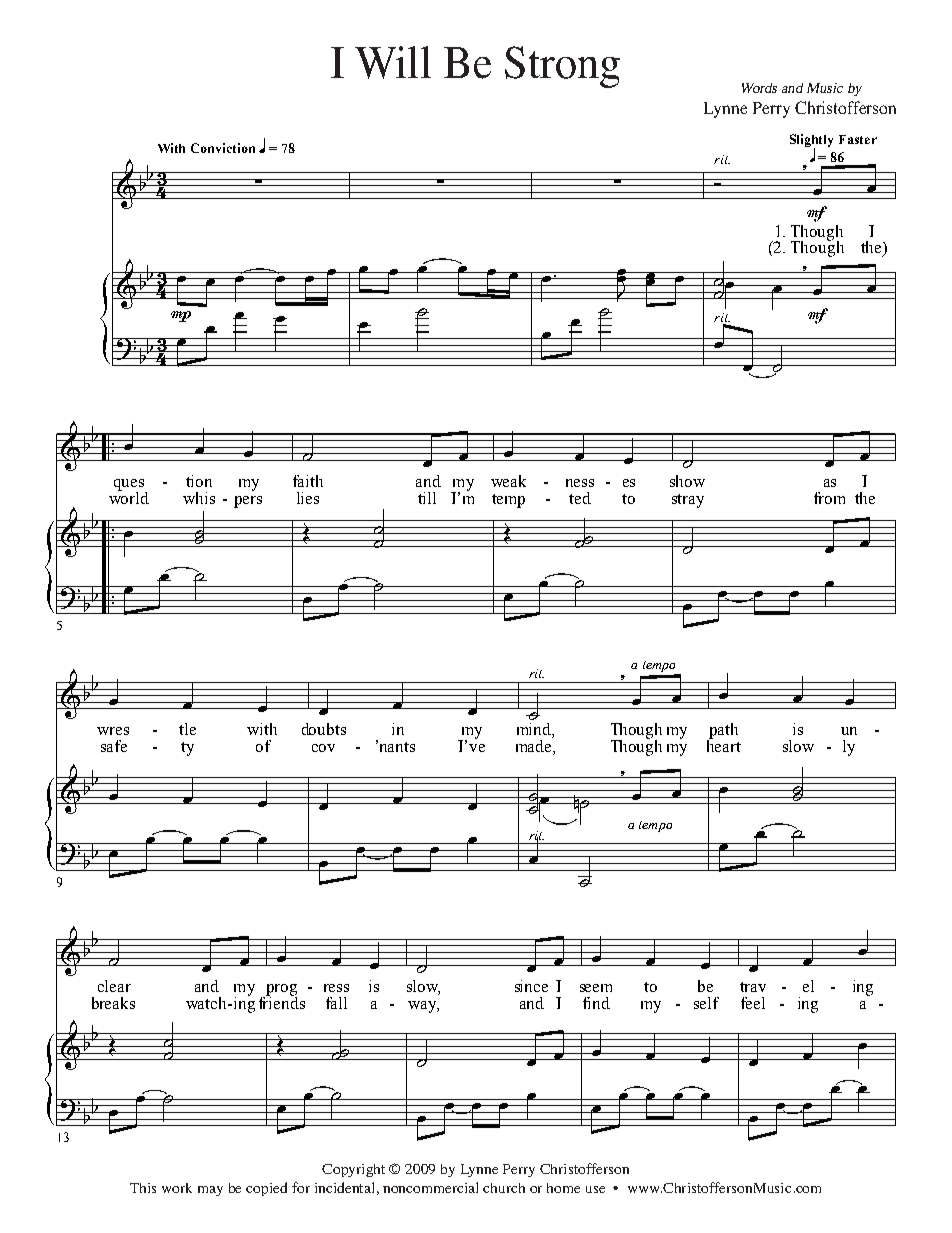  What do you see at coordinates (595, 1189) in the screenshot?
I see `use` at bounding box center [595, 1189].
